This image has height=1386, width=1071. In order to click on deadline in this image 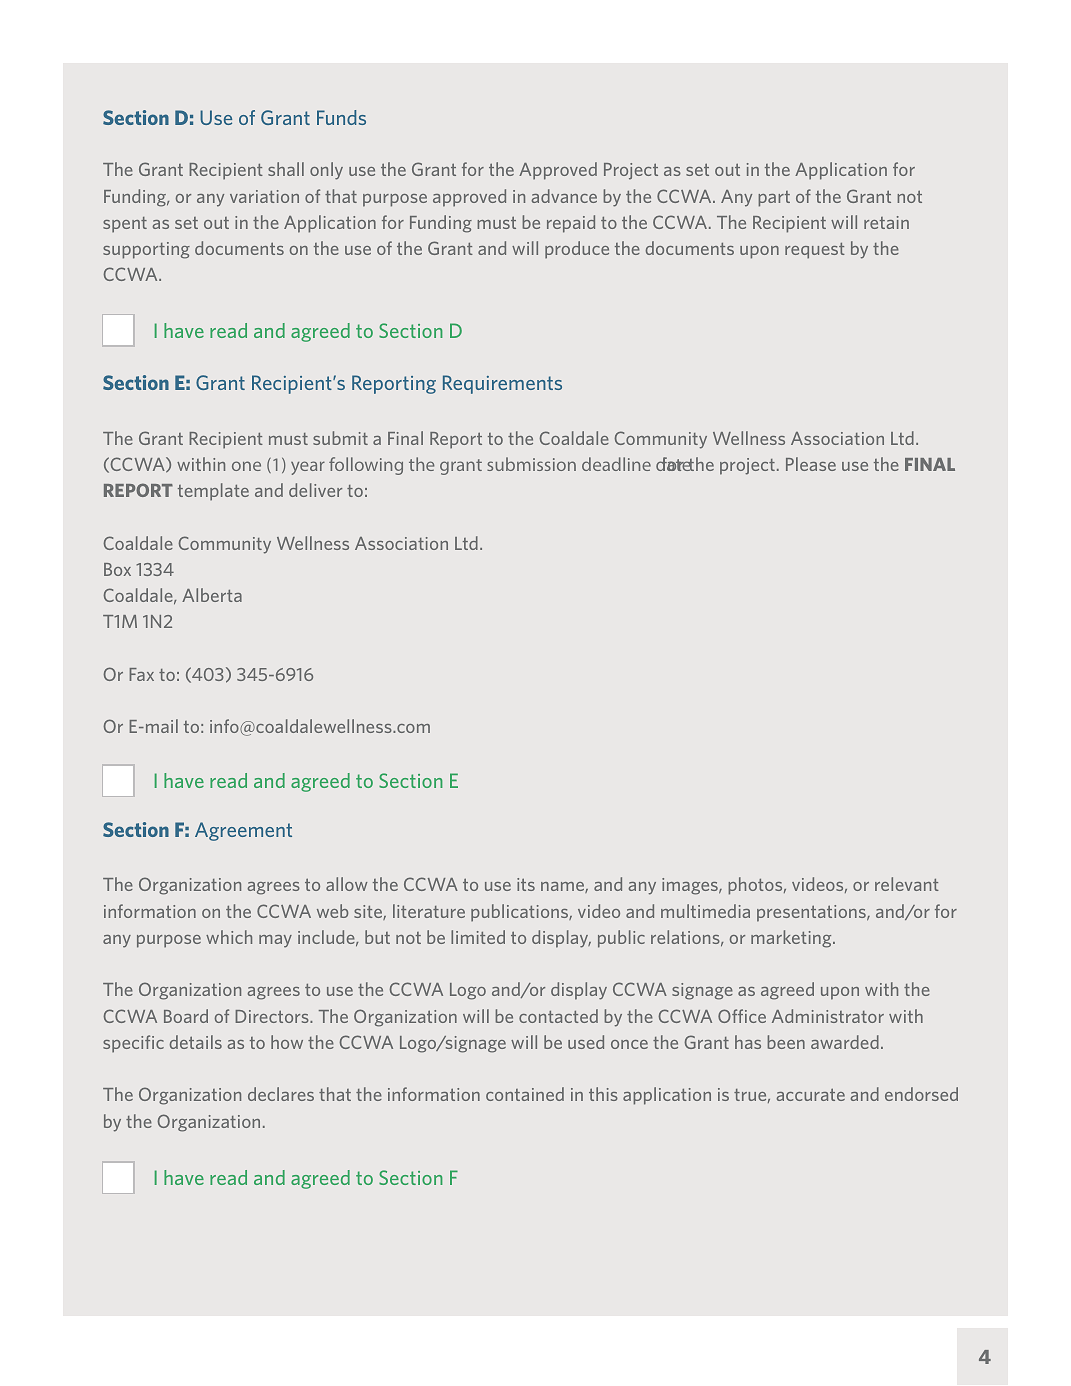, I will do `click(616, 464)`.
